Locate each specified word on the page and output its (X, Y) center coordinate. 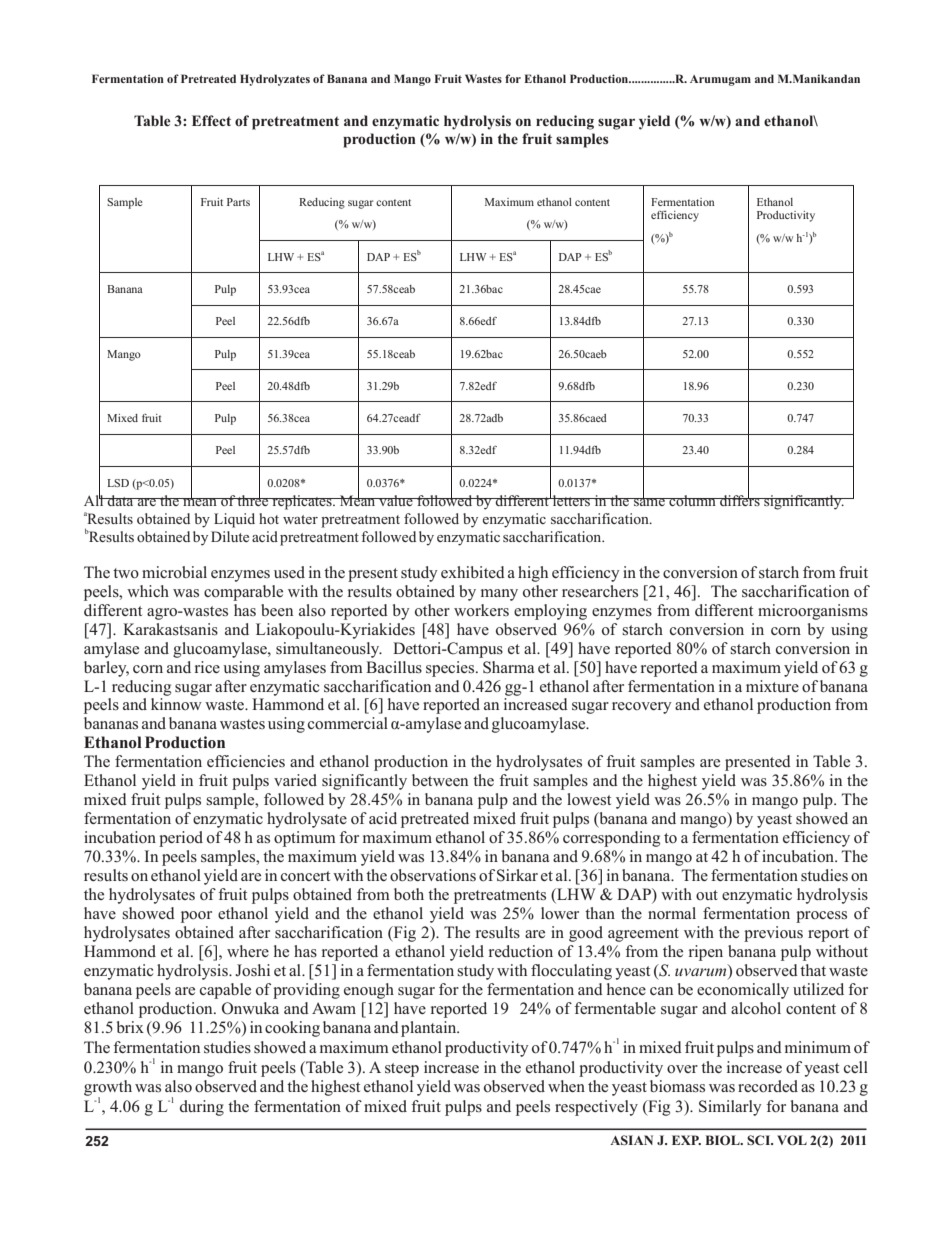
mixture (772, 686)
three (253, 499)
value (396, 500)
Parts (238, 202)
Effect (211, 120)
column (692, 500)
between (440, 780)
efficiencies (246, 761)
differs (740, 499)
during (202, 1108)
